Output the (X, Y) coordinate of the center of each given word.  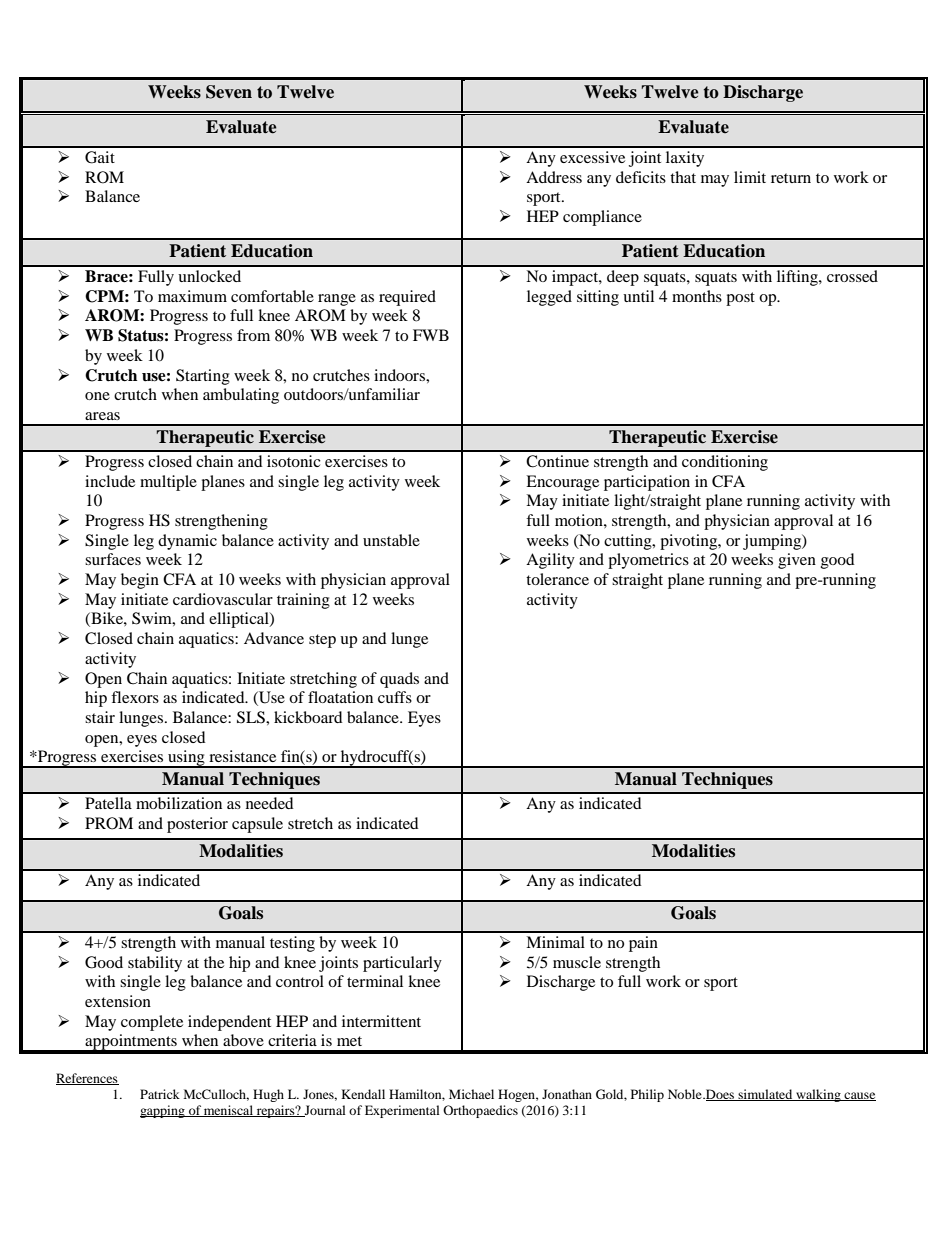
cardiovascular (223, 599)
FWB (431, 335)
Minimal (555, 942)
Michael (471, 1094)
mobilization (179, 803)
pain (643, 944)
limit (750, 177)
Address (554, 177)
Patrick (160, 1094)
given (797, 561)
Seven (229, 92)
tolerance (557, 579)
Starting (203, 377)
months (697, 296)
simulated (765, 1095)
